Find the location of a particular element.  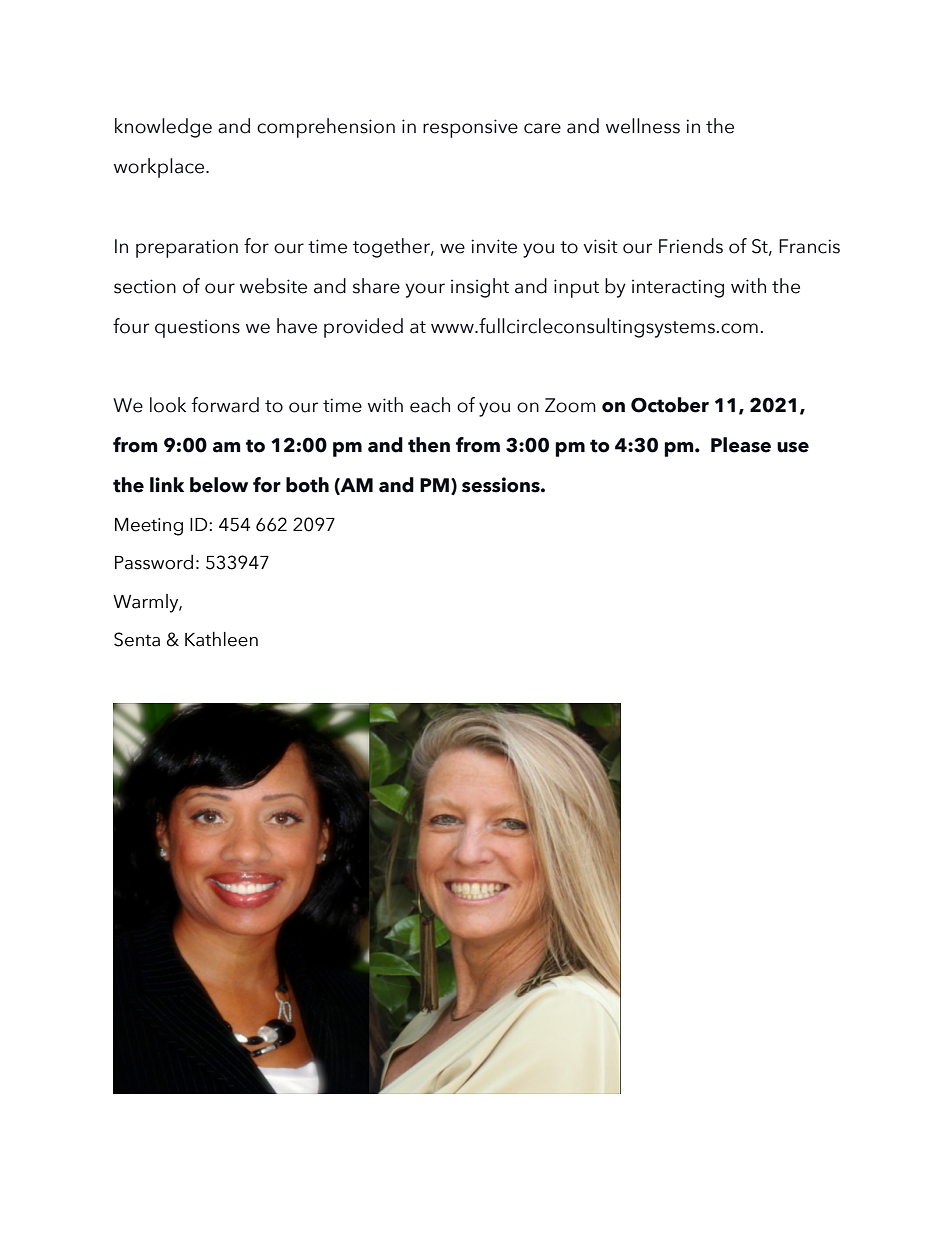

interacting is located at coordinates (678, 288).
